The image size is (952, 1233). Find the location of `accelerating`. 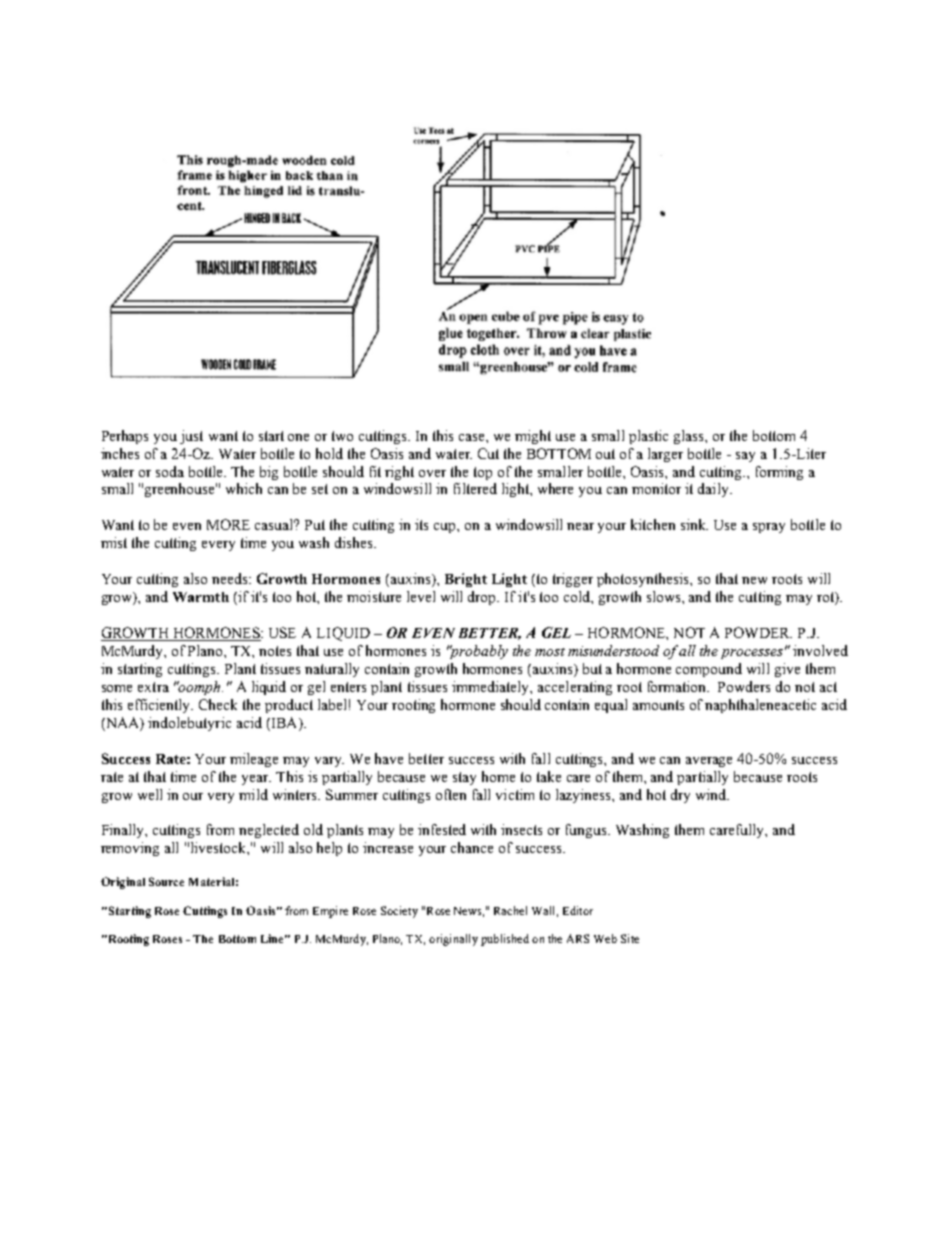

accelerating is located at coordinates (575, 688).
